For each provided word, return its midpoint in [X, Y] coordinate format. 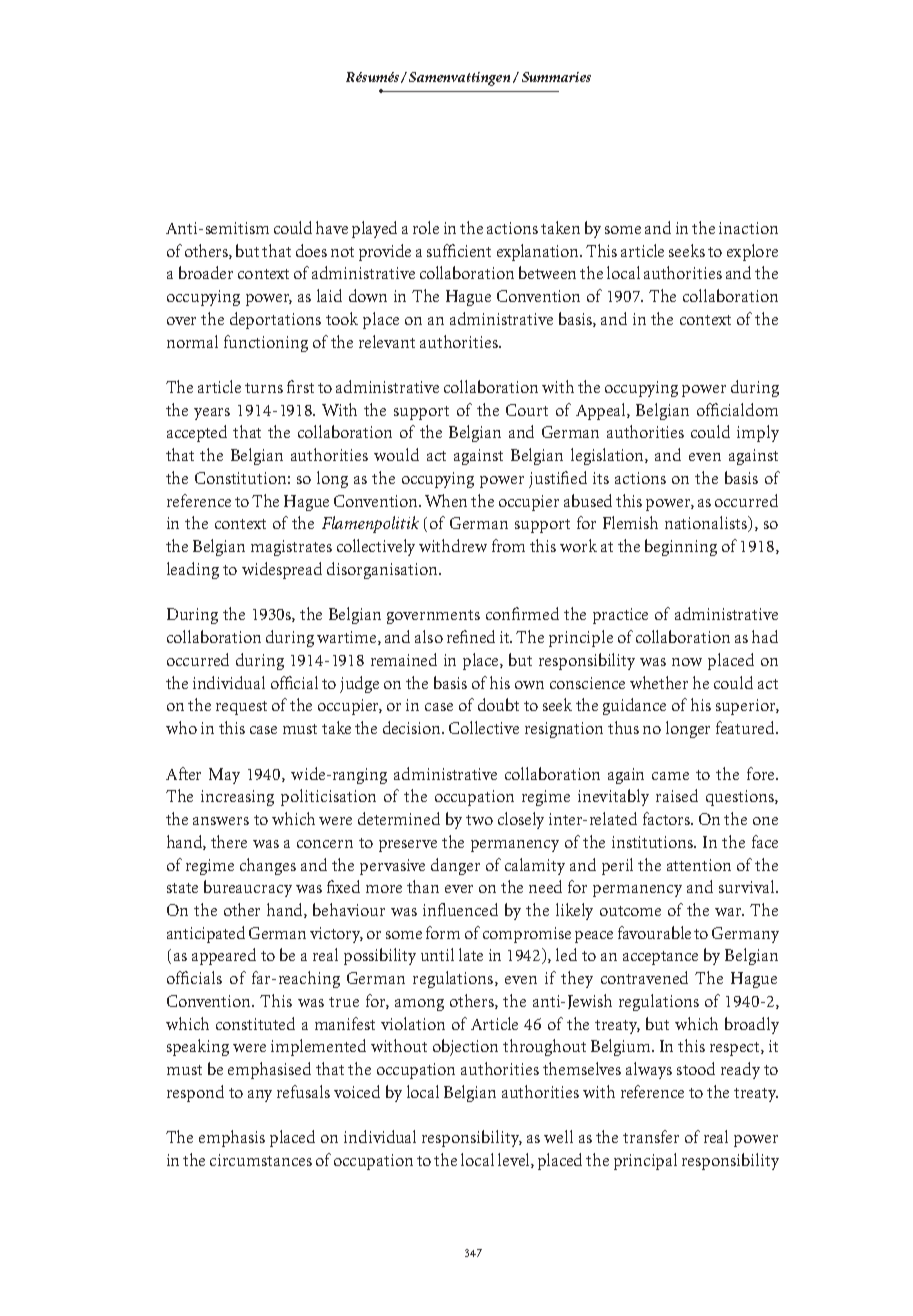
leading [193, 570]
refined [471, 636]
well [558, 1136]
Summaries [556, 77]
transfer [651, 1136]
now [687, 662]
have [332, 227]
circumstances [261, 1160]
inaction [748, 228]
